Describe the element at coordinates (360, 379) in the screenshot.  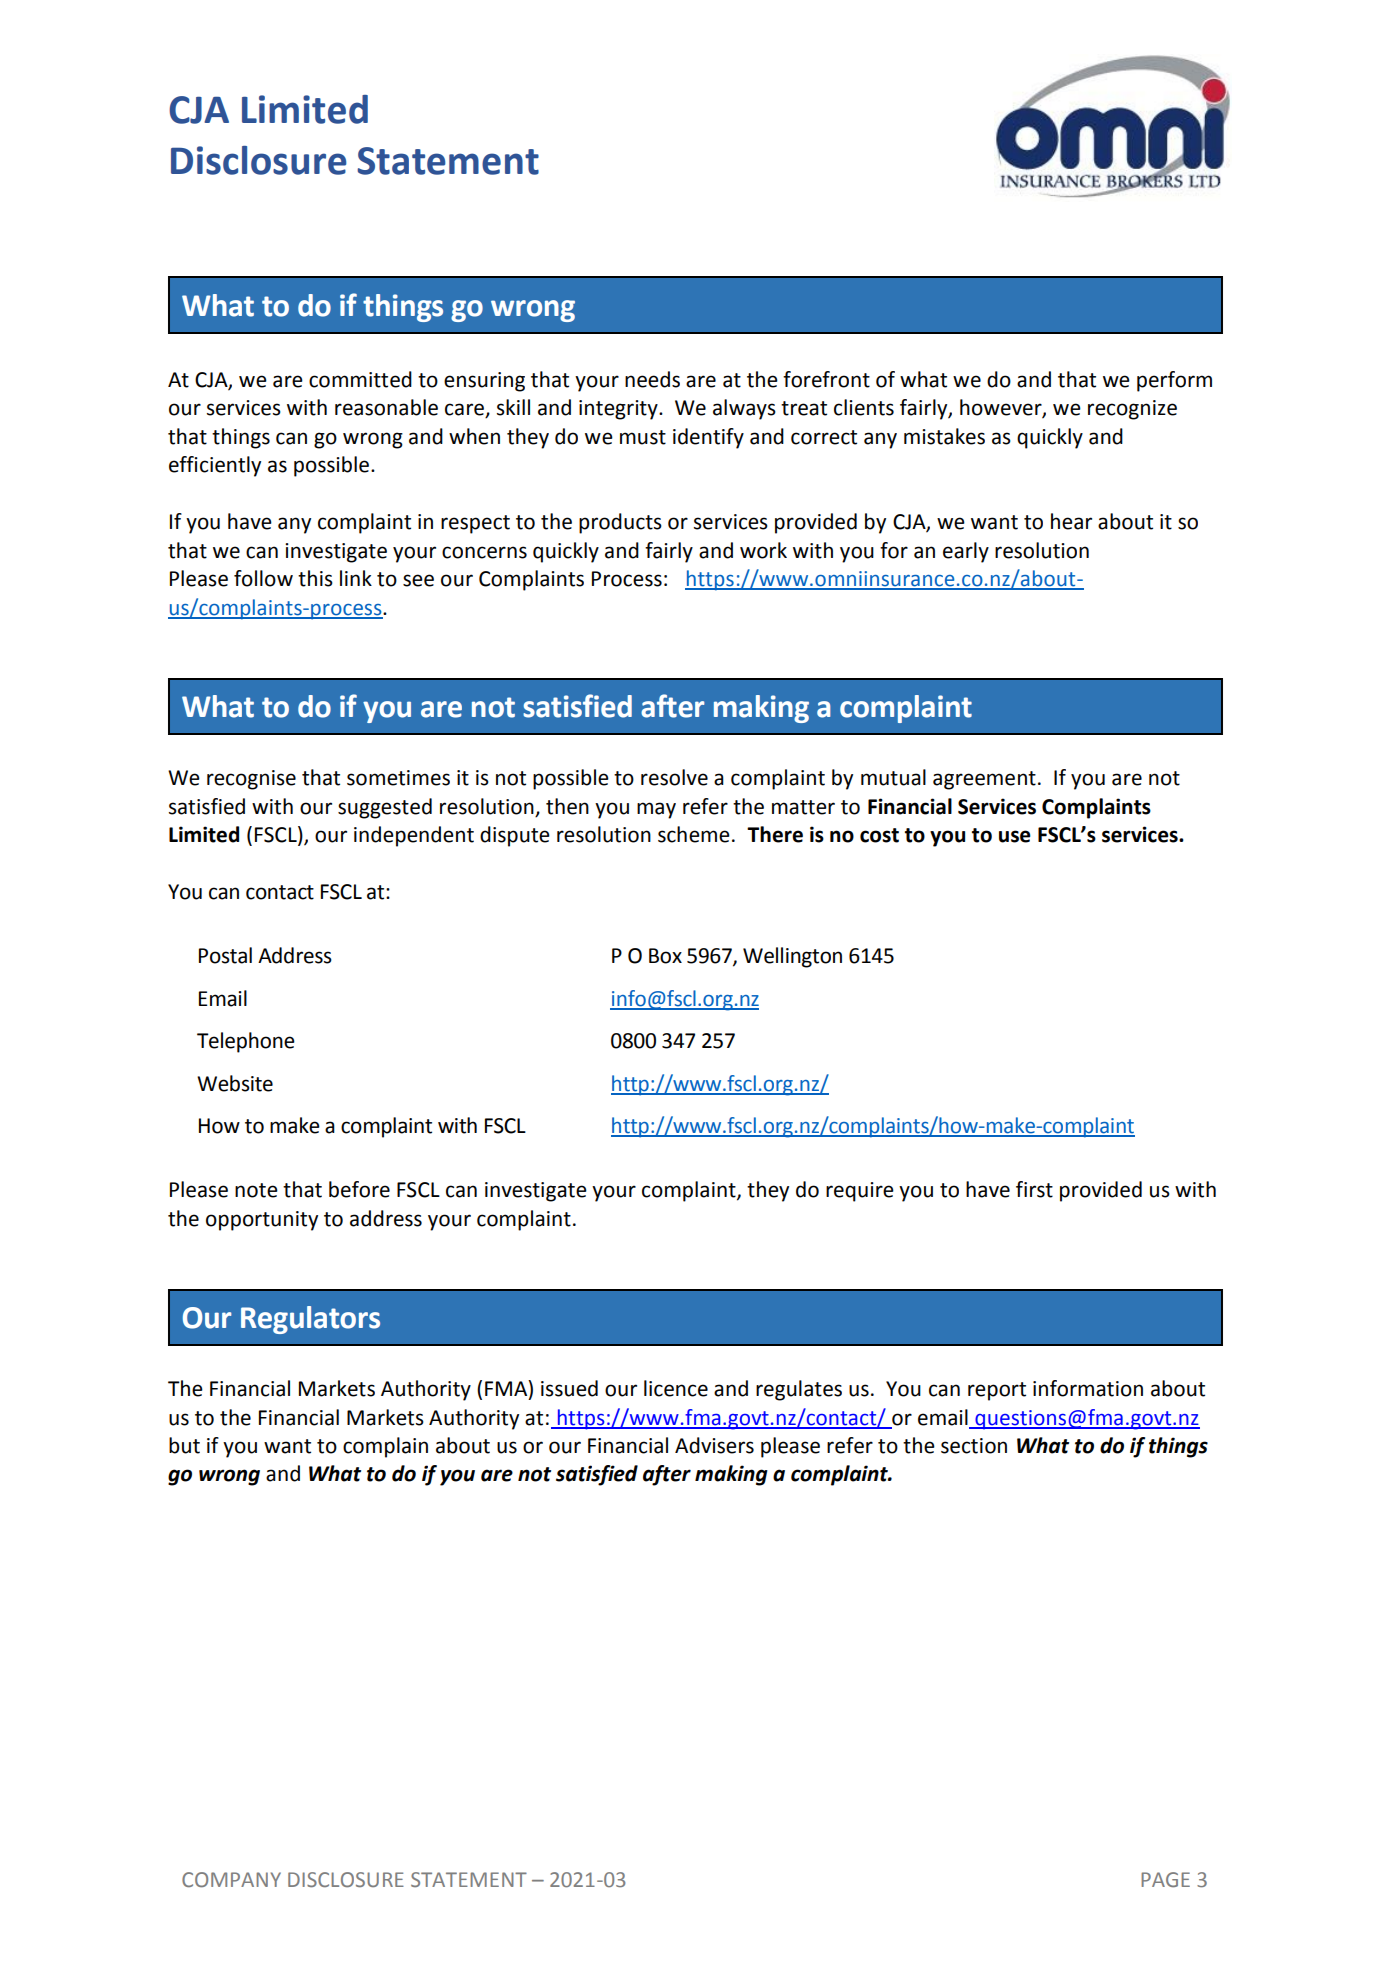
I see `committed` at that location.
